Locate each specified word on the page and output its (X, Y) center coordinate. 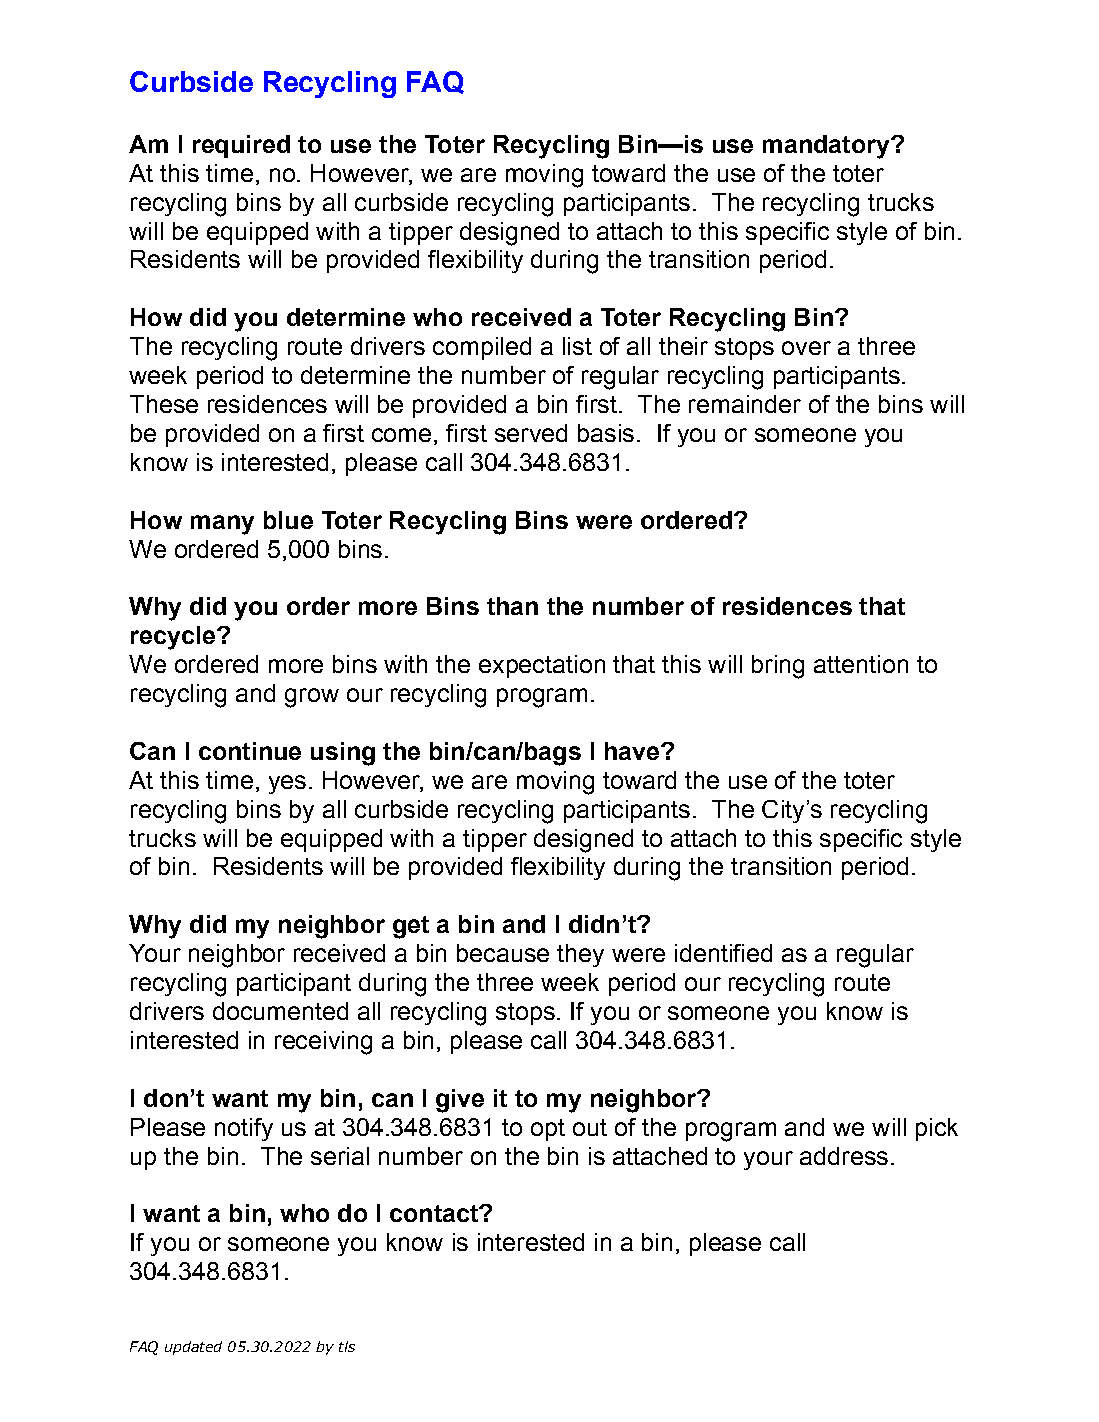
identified (723, 953)
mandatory (827, 147)
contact (435, 1213)
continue (250, 751)
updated (193, 1348)
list (577, 346)
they (580, 955)
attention (861, 664)
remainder (745, 404)
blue (288, 520)
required (241, 146)
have (632, 751)
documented (280, 1011)
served (531, 433)
